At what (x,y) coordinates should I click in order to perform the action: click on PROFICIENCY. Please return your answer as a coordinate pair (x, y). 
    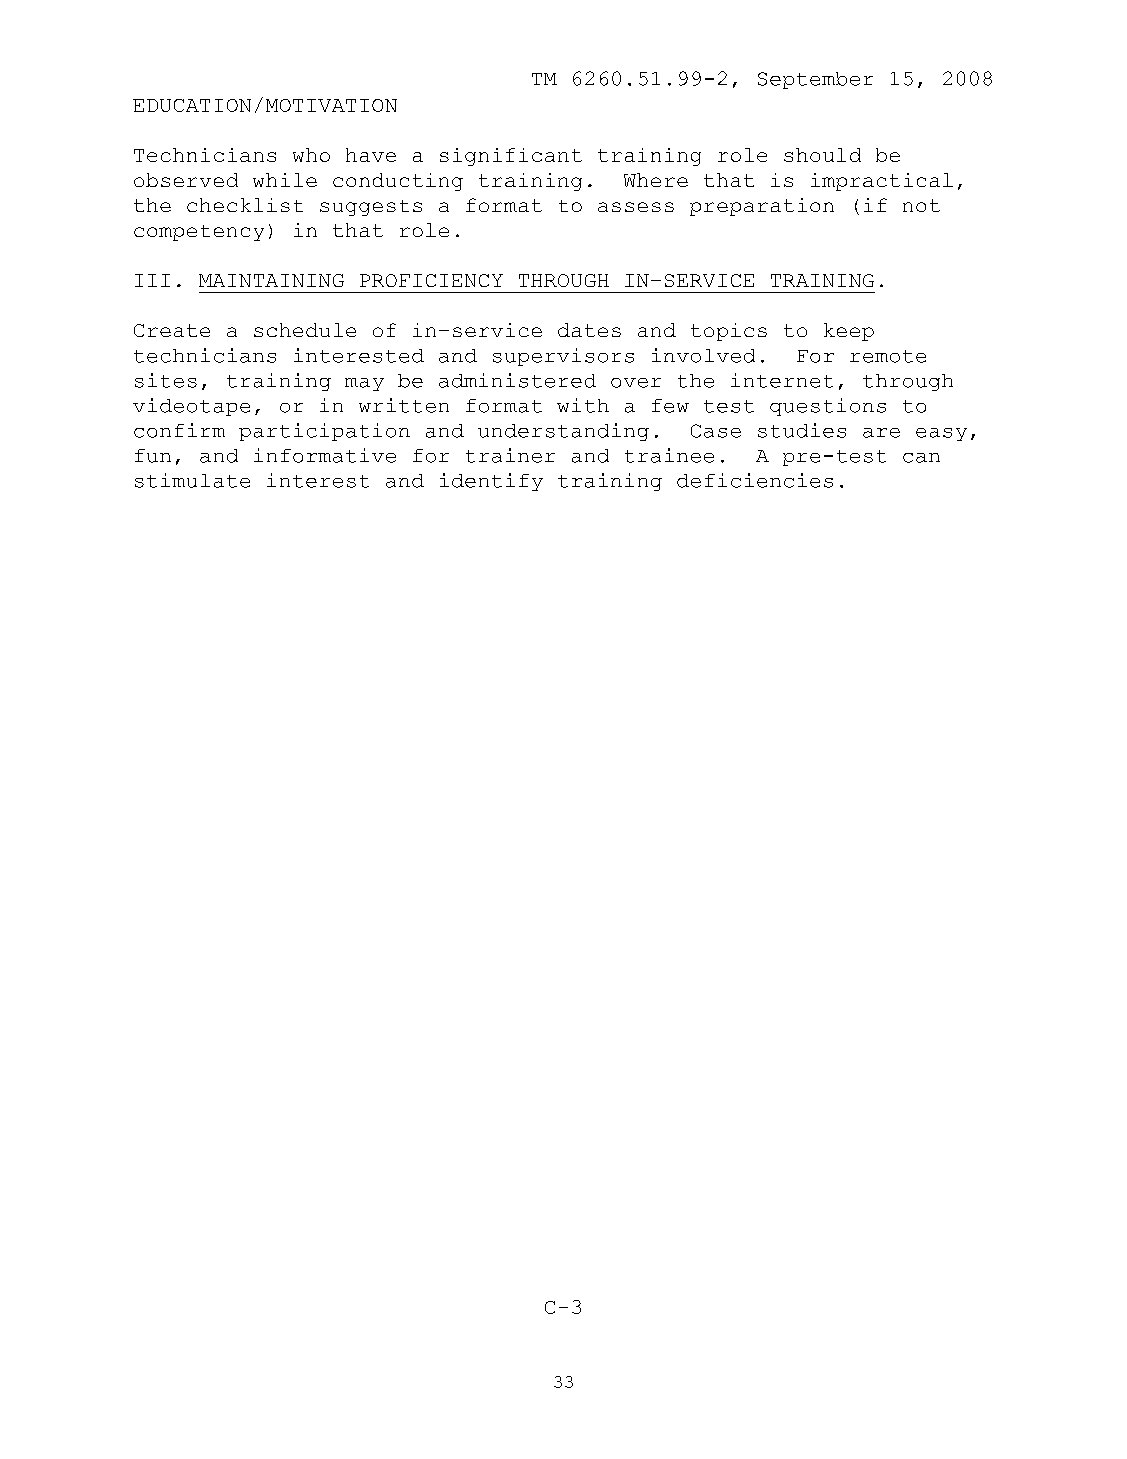
    Looking at the image, I should click on (431, 280).
